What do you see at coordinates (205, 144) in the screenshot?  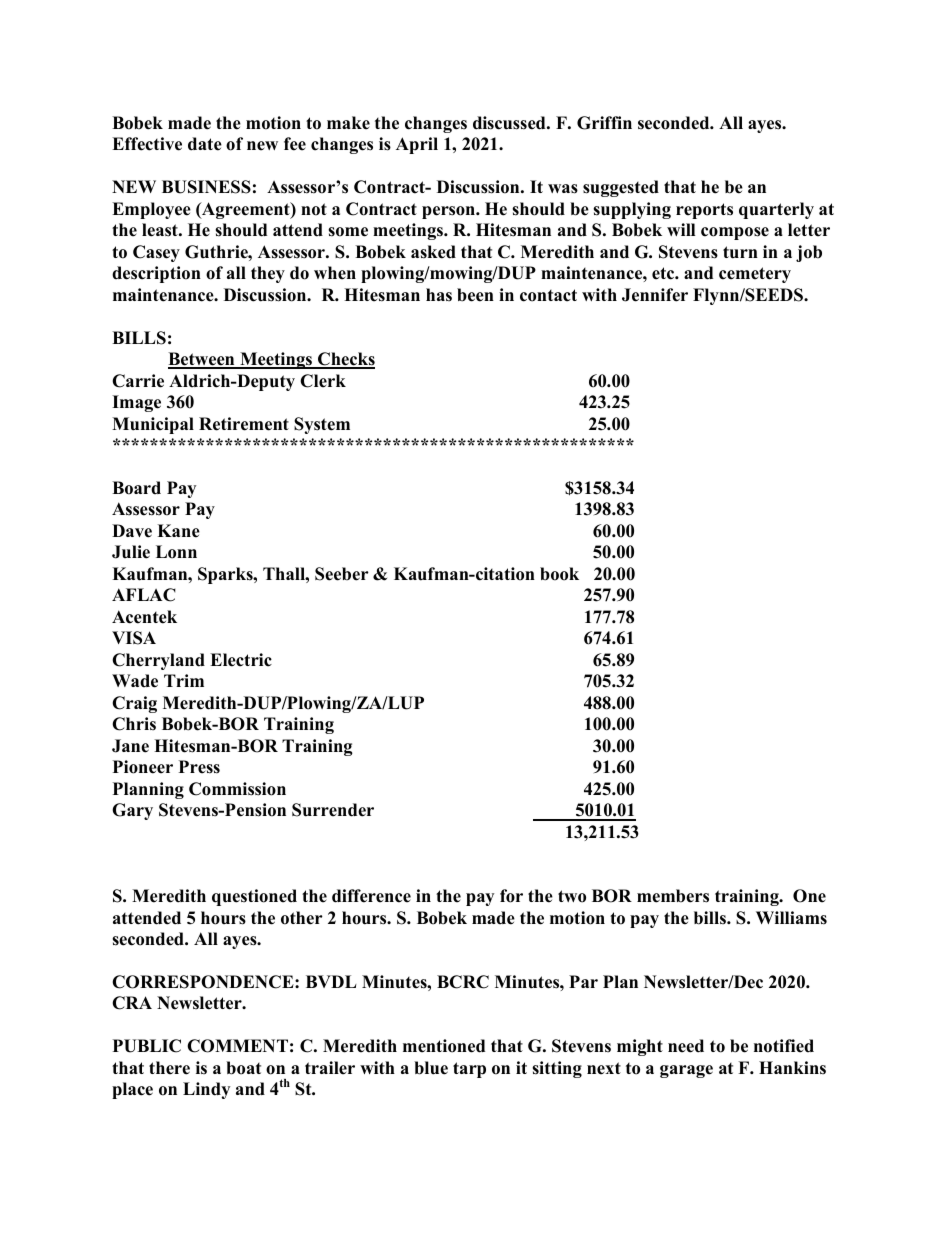 I see `date` at bounding box center [205, 144].
